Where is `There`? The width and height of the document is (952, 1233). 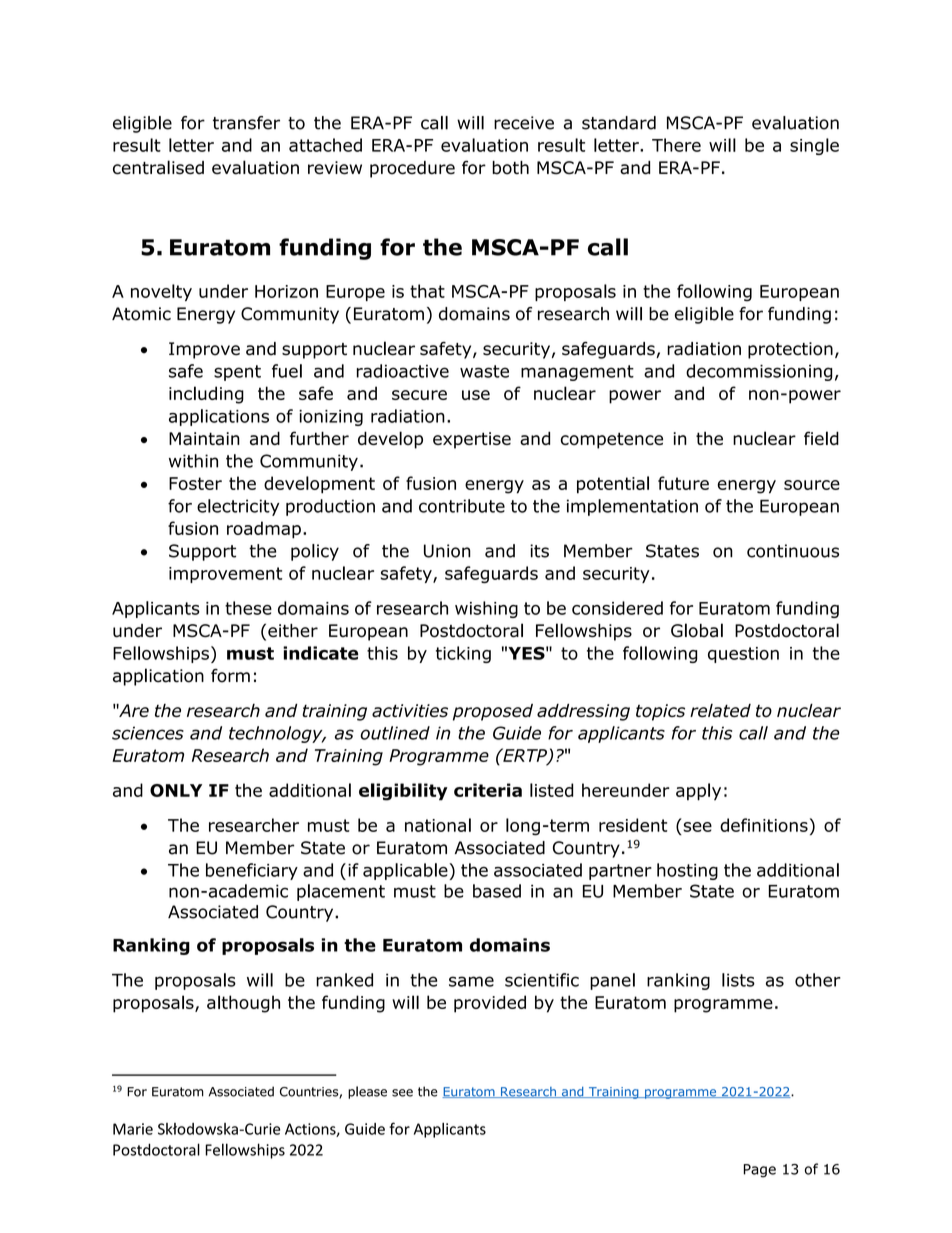 There is located at coordinates (676, 145).
